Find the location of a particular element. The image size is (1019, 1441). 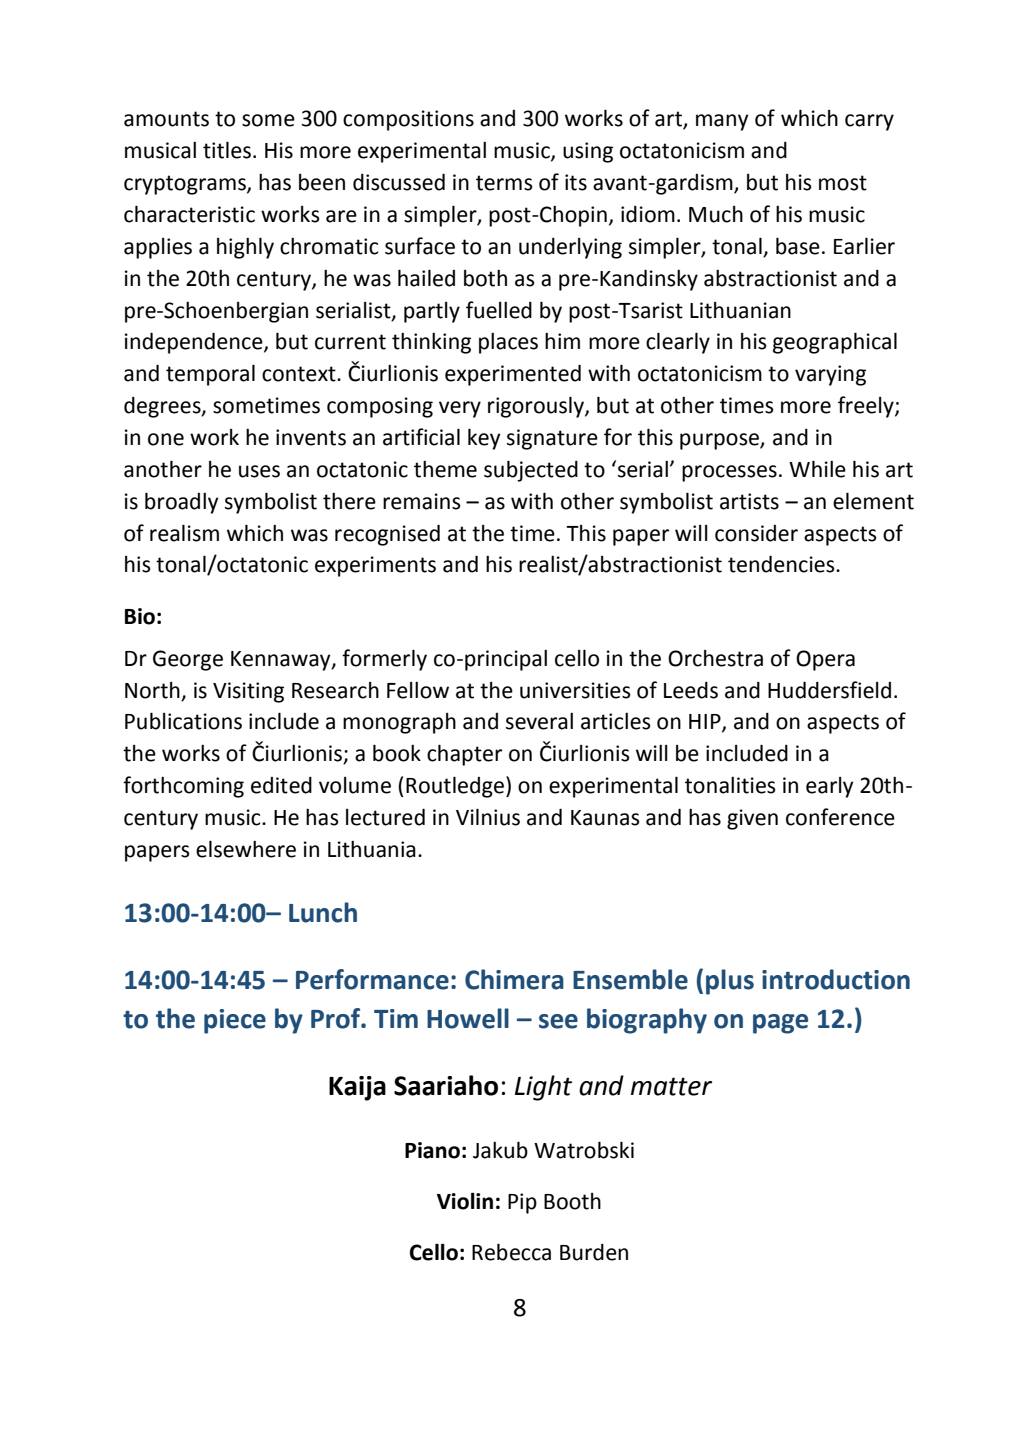

most is located at coordinates (843, 183).
